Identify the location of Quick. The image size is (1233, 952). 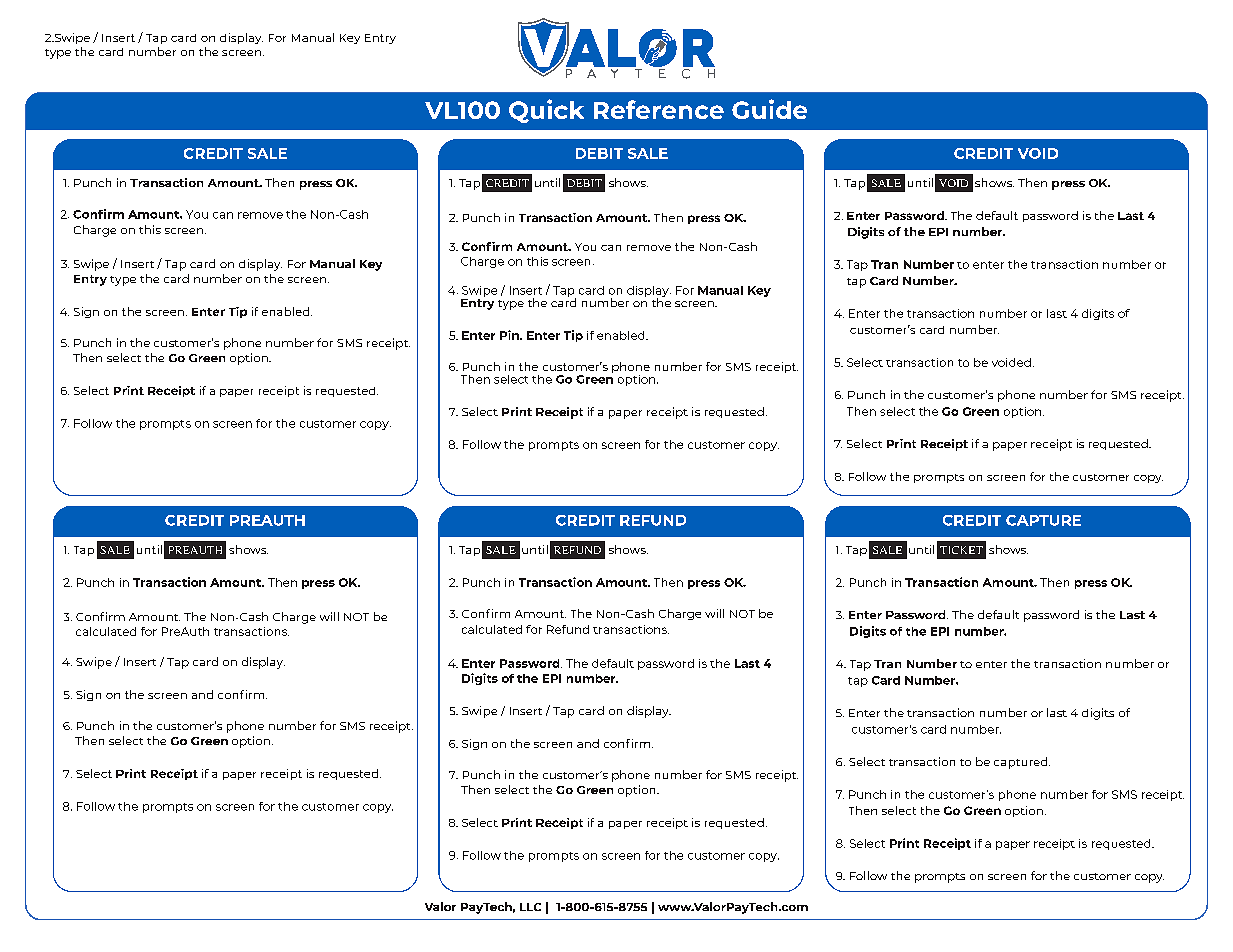
(546, 111).
